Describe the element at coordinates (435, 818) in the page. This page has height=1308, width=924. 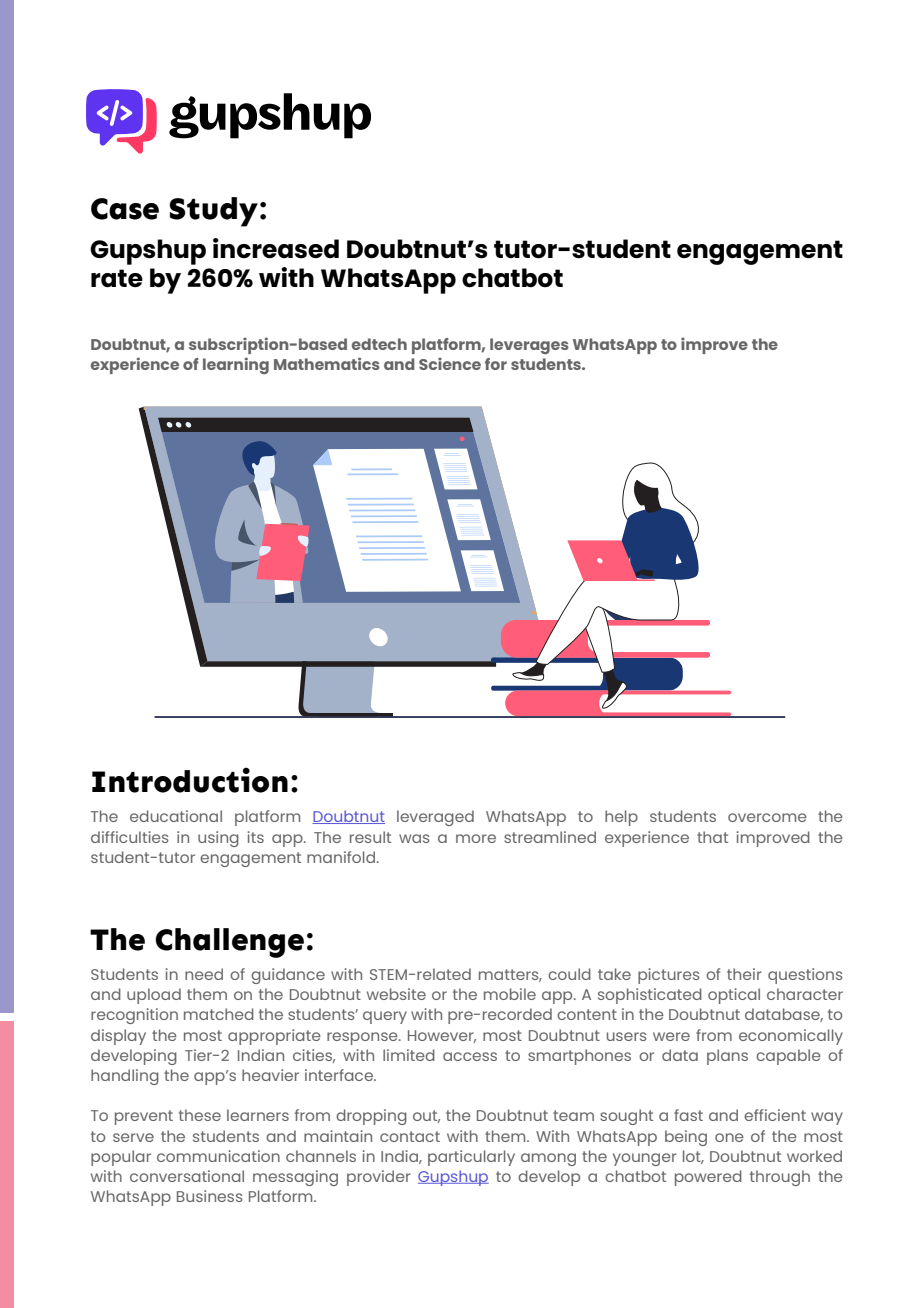
I see `leveraged` at that location.
